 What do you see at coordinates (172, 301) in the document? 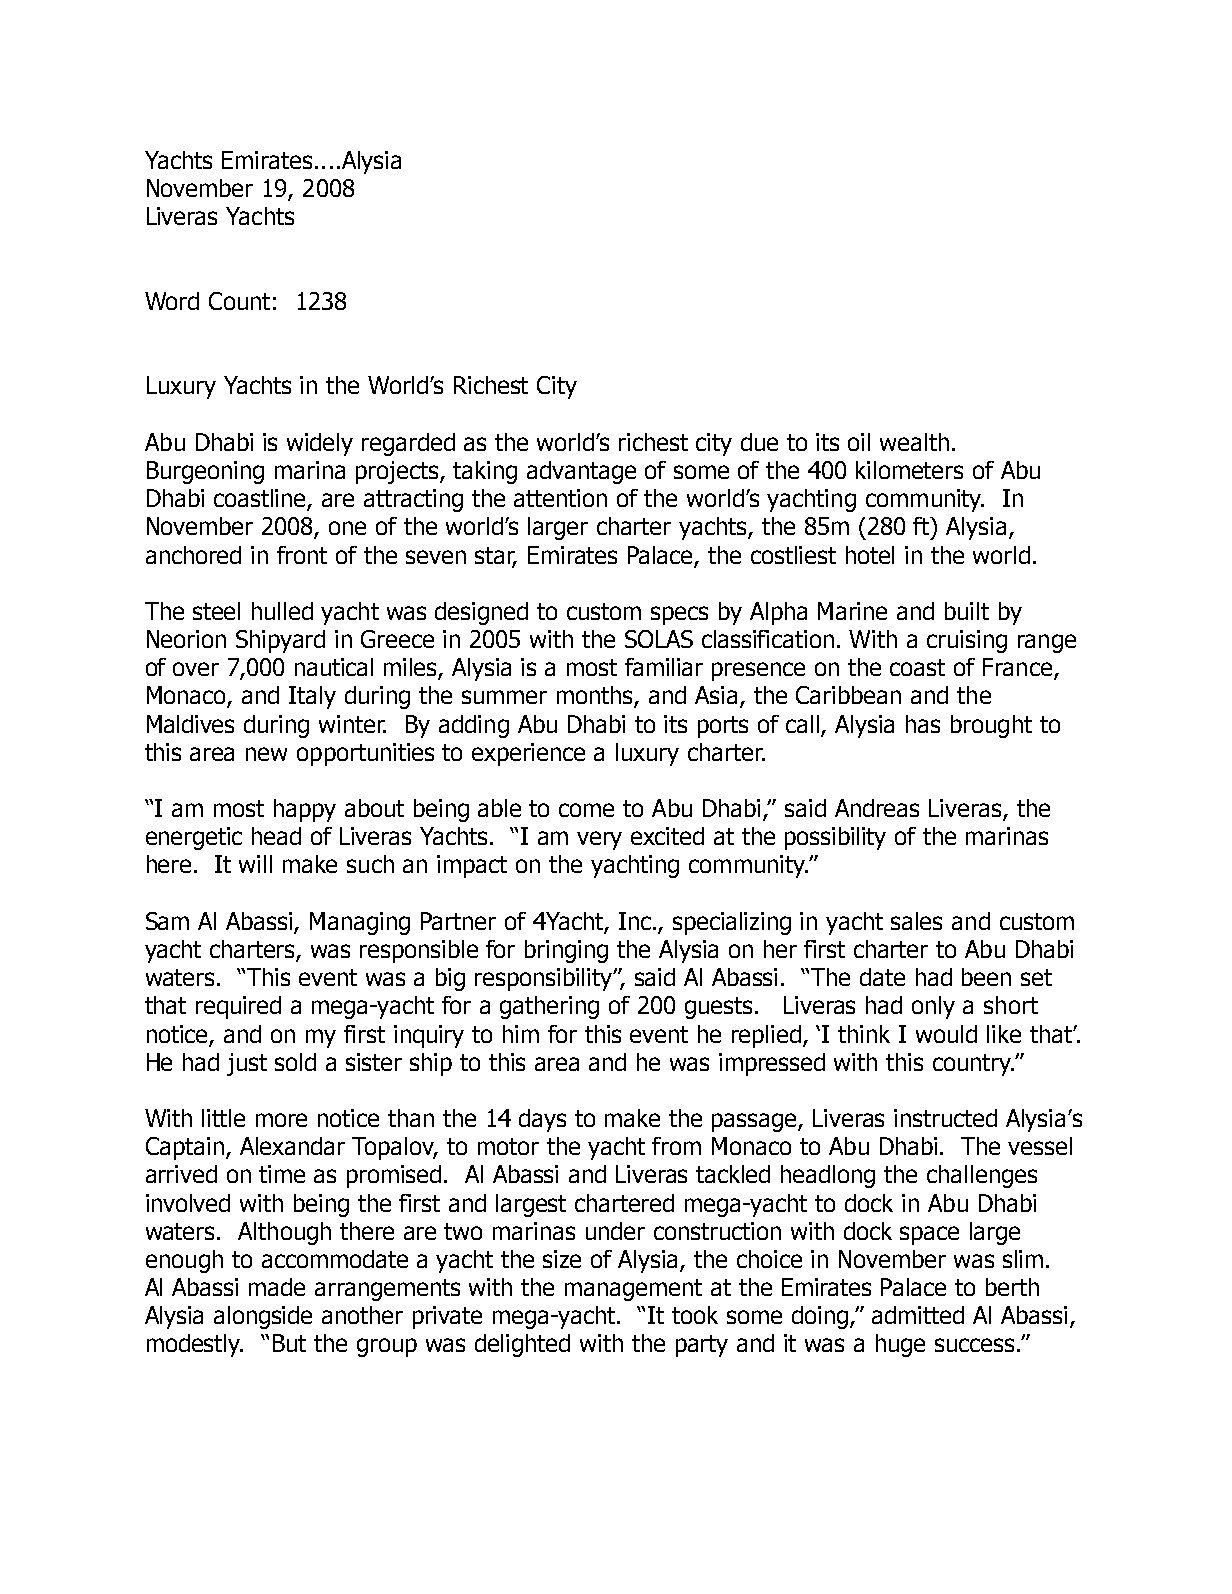
I see `Word` at bounding box center [172, 301].
